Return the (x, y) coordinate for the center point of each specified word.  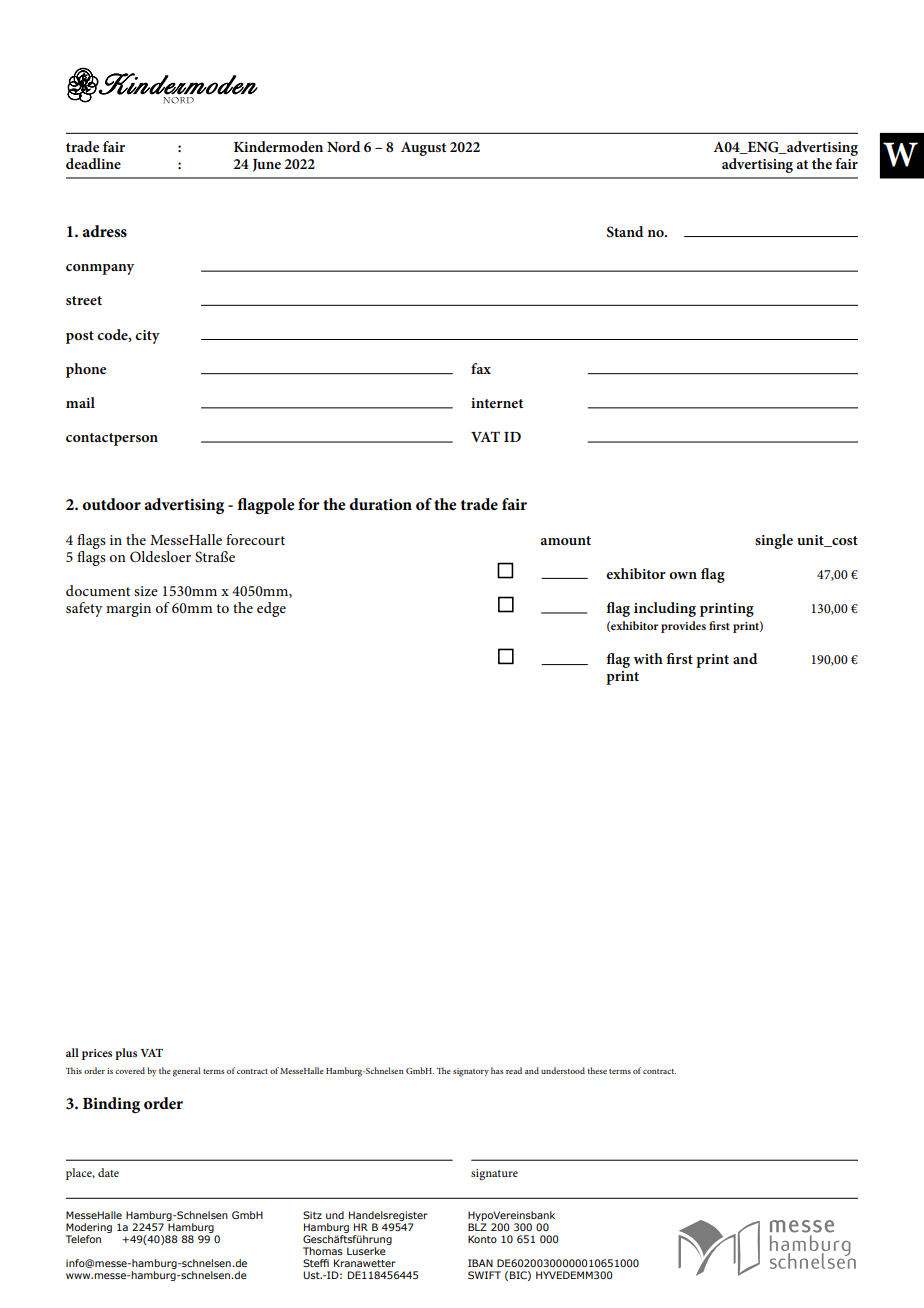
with (648, 658)
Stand (625, 232)
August (423, 149)
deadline (93, 163)
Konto (482, 1239)
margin (128, 610)
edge (271, 609)
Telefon (83, 1239)
